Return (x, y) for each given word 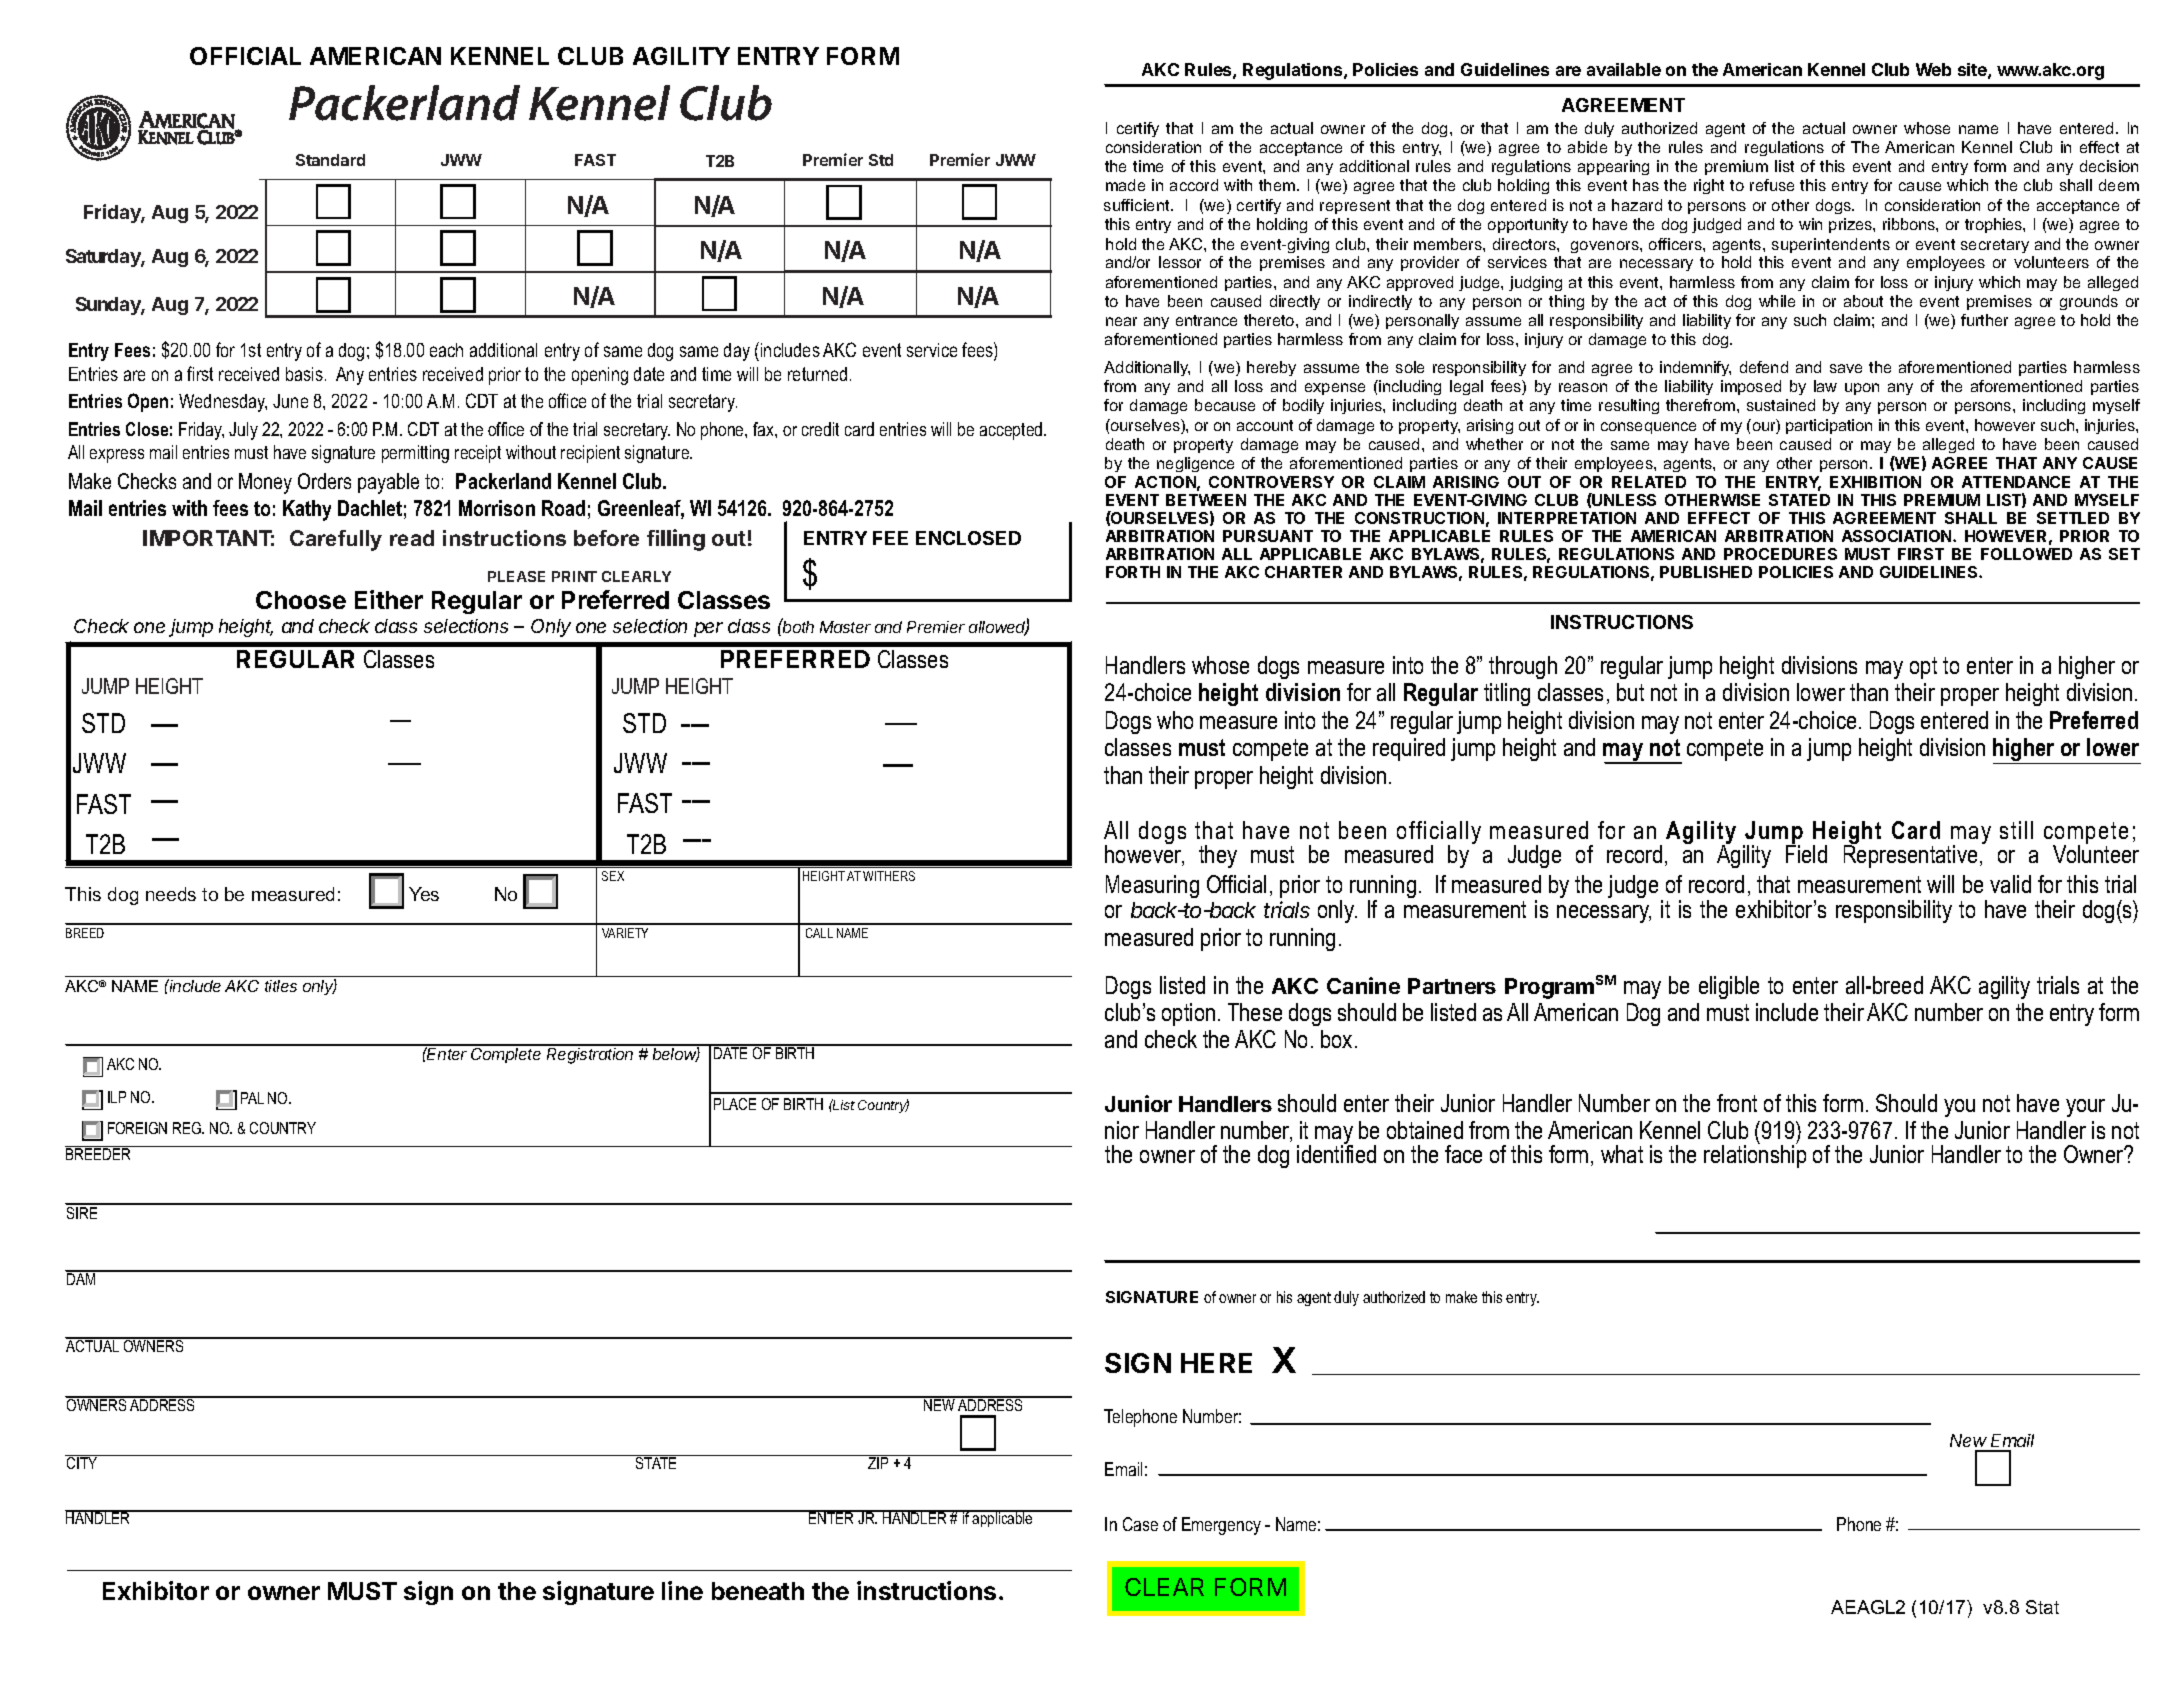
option (1188, 1014)
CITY (82, 1462)
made (1125, 185)
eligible (1729, 987)
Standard (330, 160)
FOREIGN (137, 1128)
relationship (1755, 1155)
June (290, 401)
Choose (301, 600)
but (1630, 692)
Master (845, 627)
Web (1933, 69)
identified (1336, 1153)
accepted (1012, 431)
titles (281, 986)
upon (1862, 389)
